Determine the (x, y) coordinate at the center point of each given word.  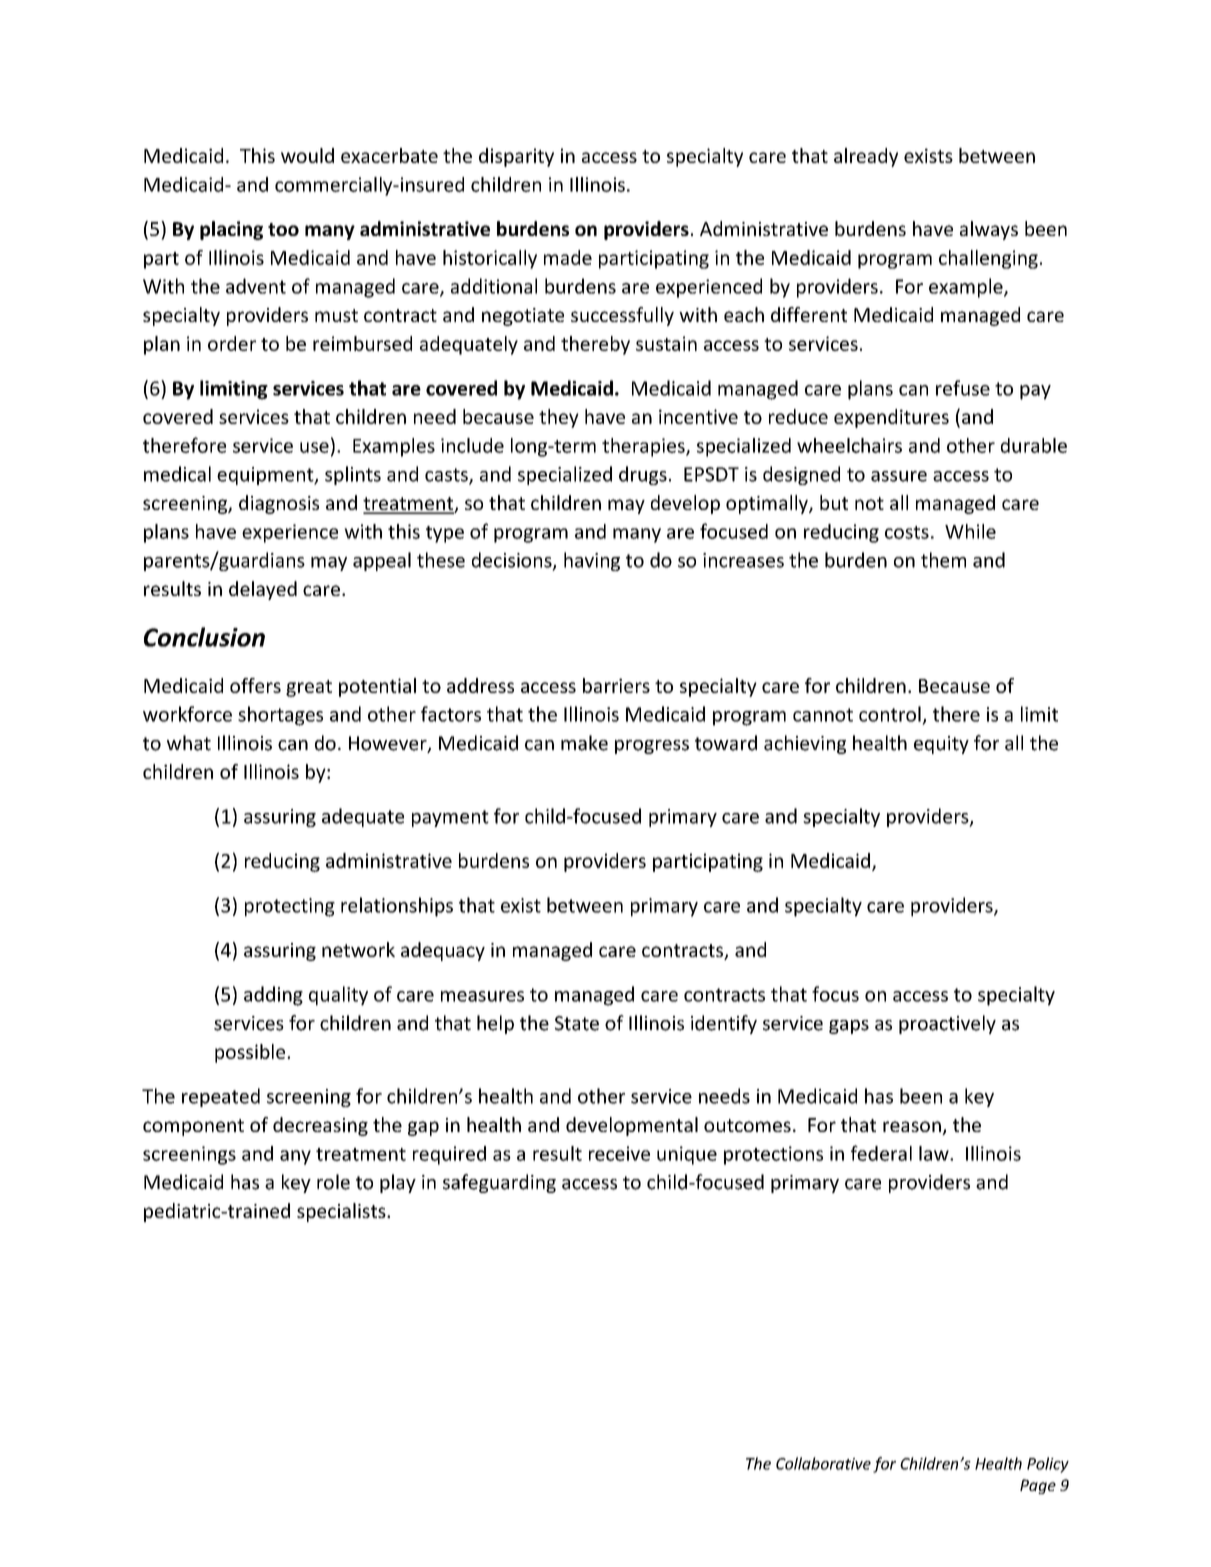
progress (652, 747)
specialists (342, 1212)
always (989, 230)
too (283, 229)
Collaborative (823, 1463)
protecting (290, 907)
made (568, 257)
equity (941, 745)
